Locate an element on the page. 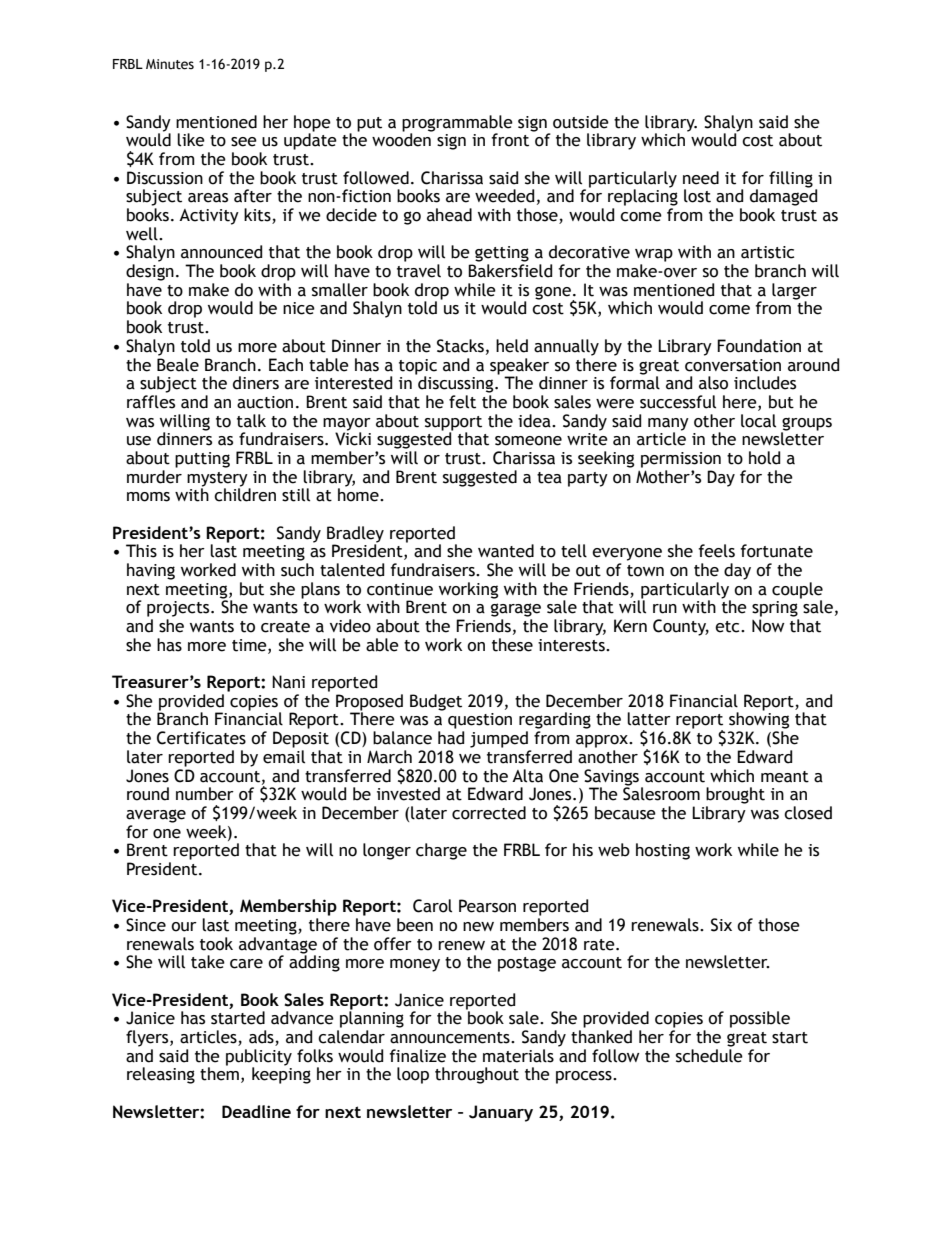 This image has width=952, height=1233. like is located at coordinates (191, 140).
